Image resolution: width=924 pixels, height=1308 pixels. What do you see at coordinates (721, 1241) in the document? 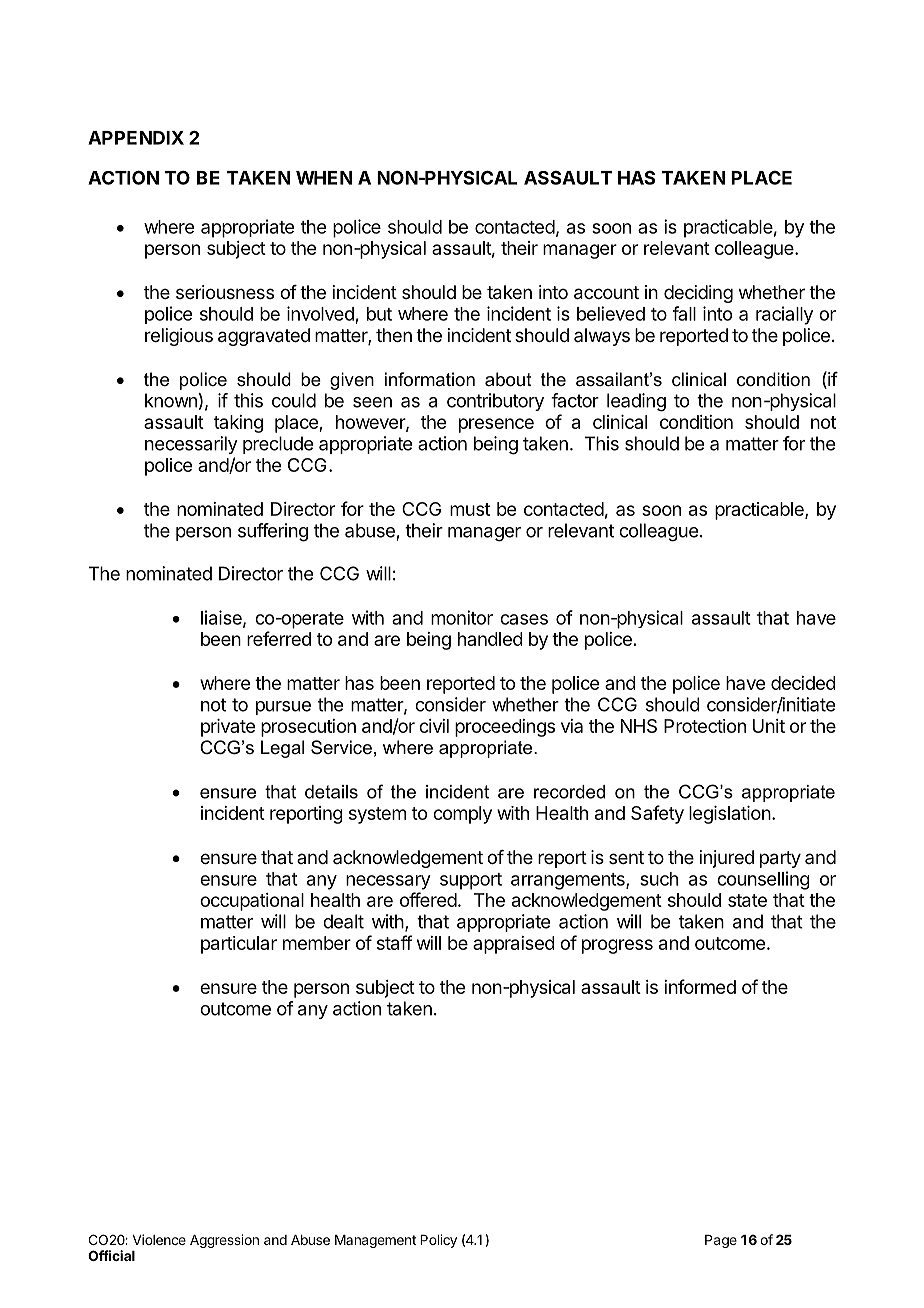
I see `Page` at bounding box center [721, 1241].
